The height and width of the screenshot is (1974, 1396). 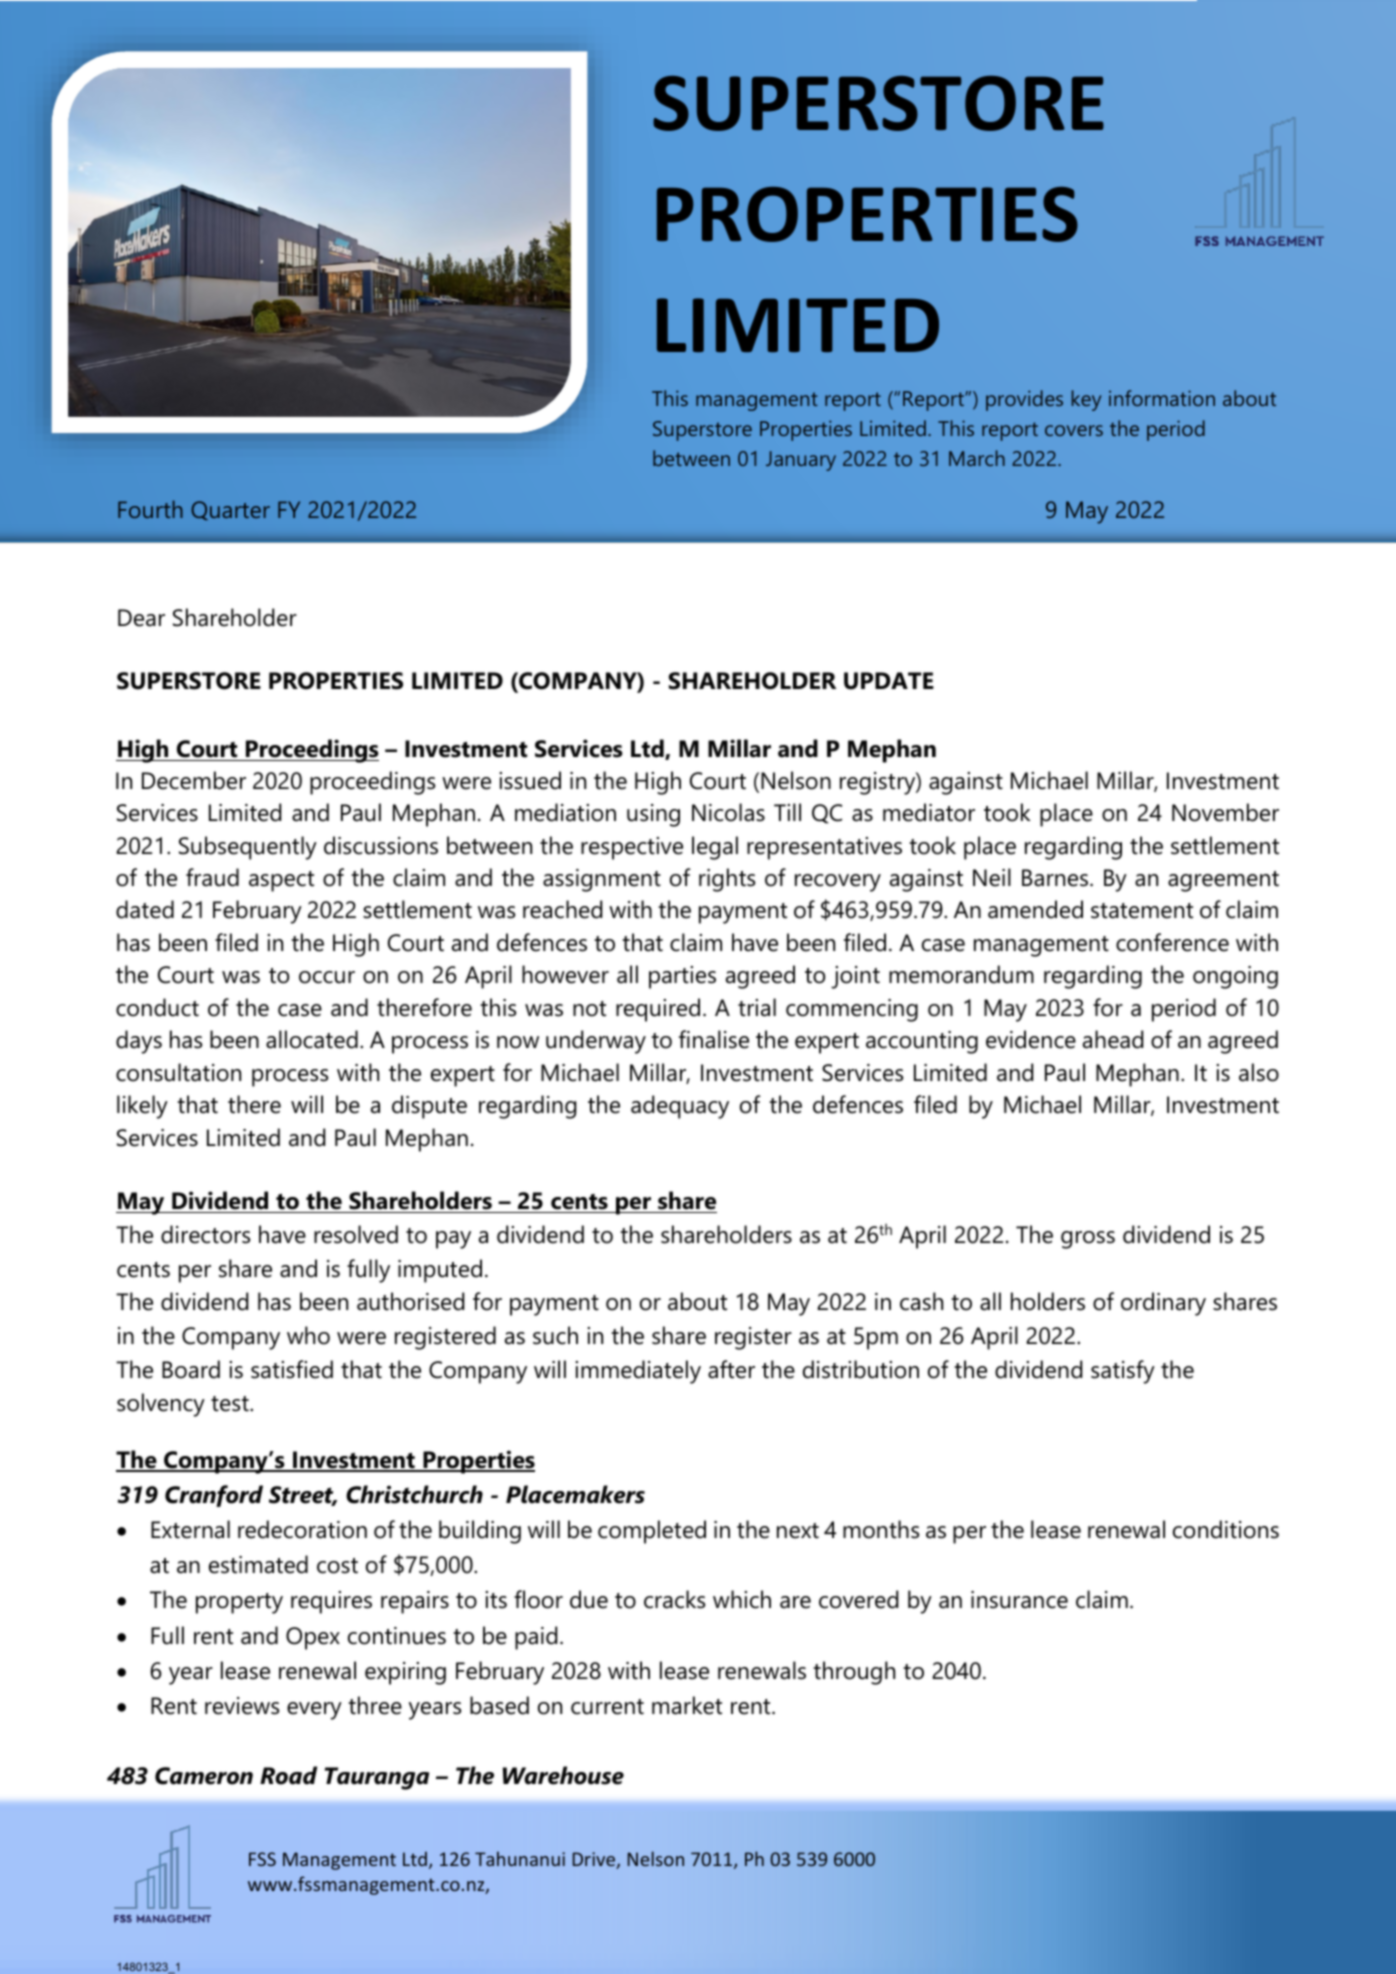 What do you see at coordinates (1123, 1372) in the screenshot?
I see `satisfy` at bounding box center [1123, 1372].
